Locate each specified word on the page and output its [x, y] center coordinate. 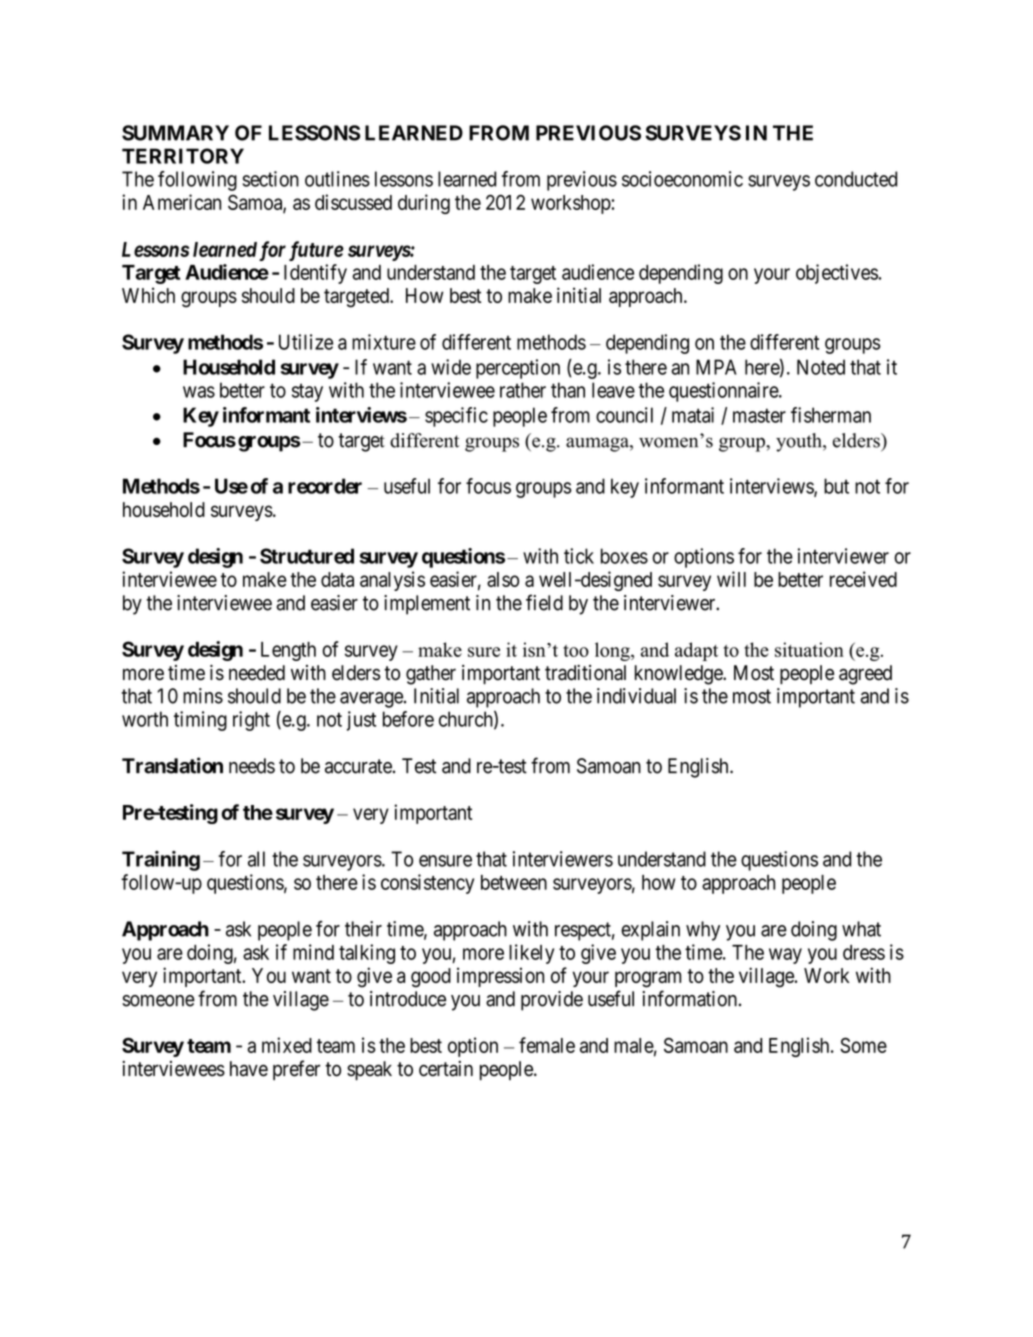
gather [431, 675]
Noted [821, 367]
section [270, 179]
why [703, 931]
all [256, 859]
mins [203, 696]
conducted [856, 179]
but [836, 486]
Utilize [306, 342]
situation [809, 649]
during [424, 204]
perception [518, 369]
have [249, 1069]
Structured [307, 556]
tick [579, 556]
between [514, 882]
